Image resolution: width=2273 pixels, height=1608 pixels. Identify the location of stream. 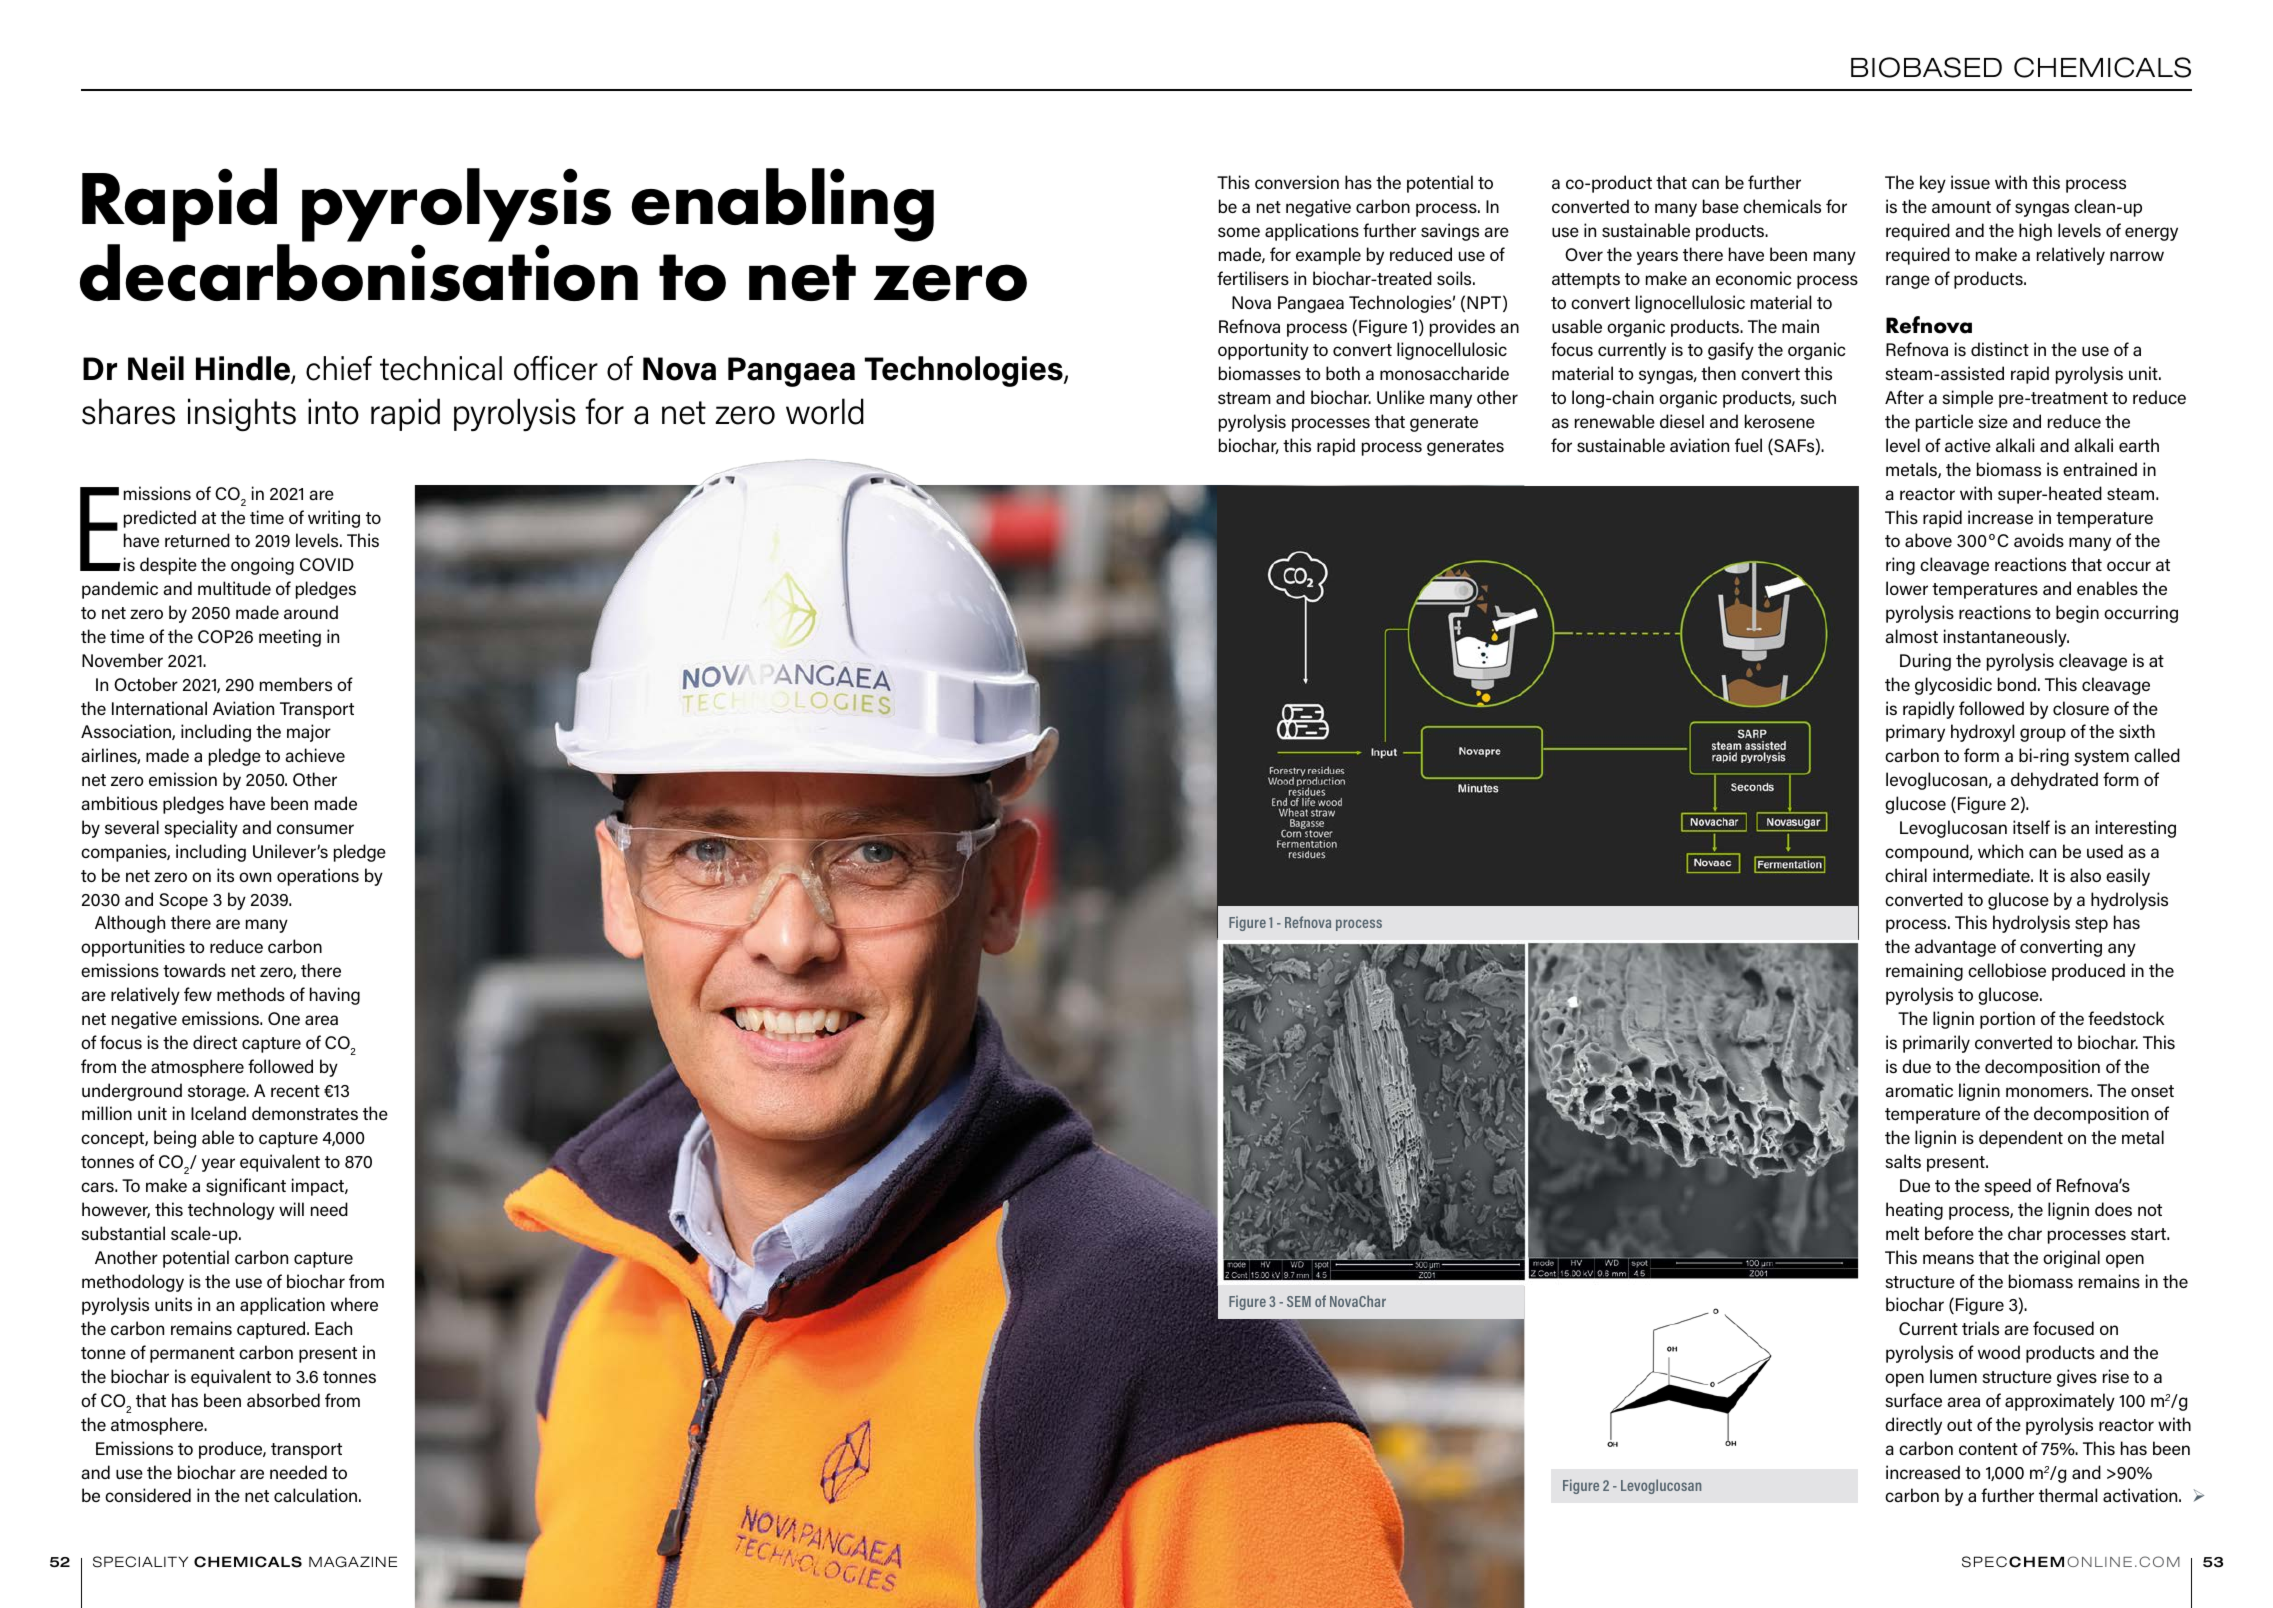
(1244, 398).
